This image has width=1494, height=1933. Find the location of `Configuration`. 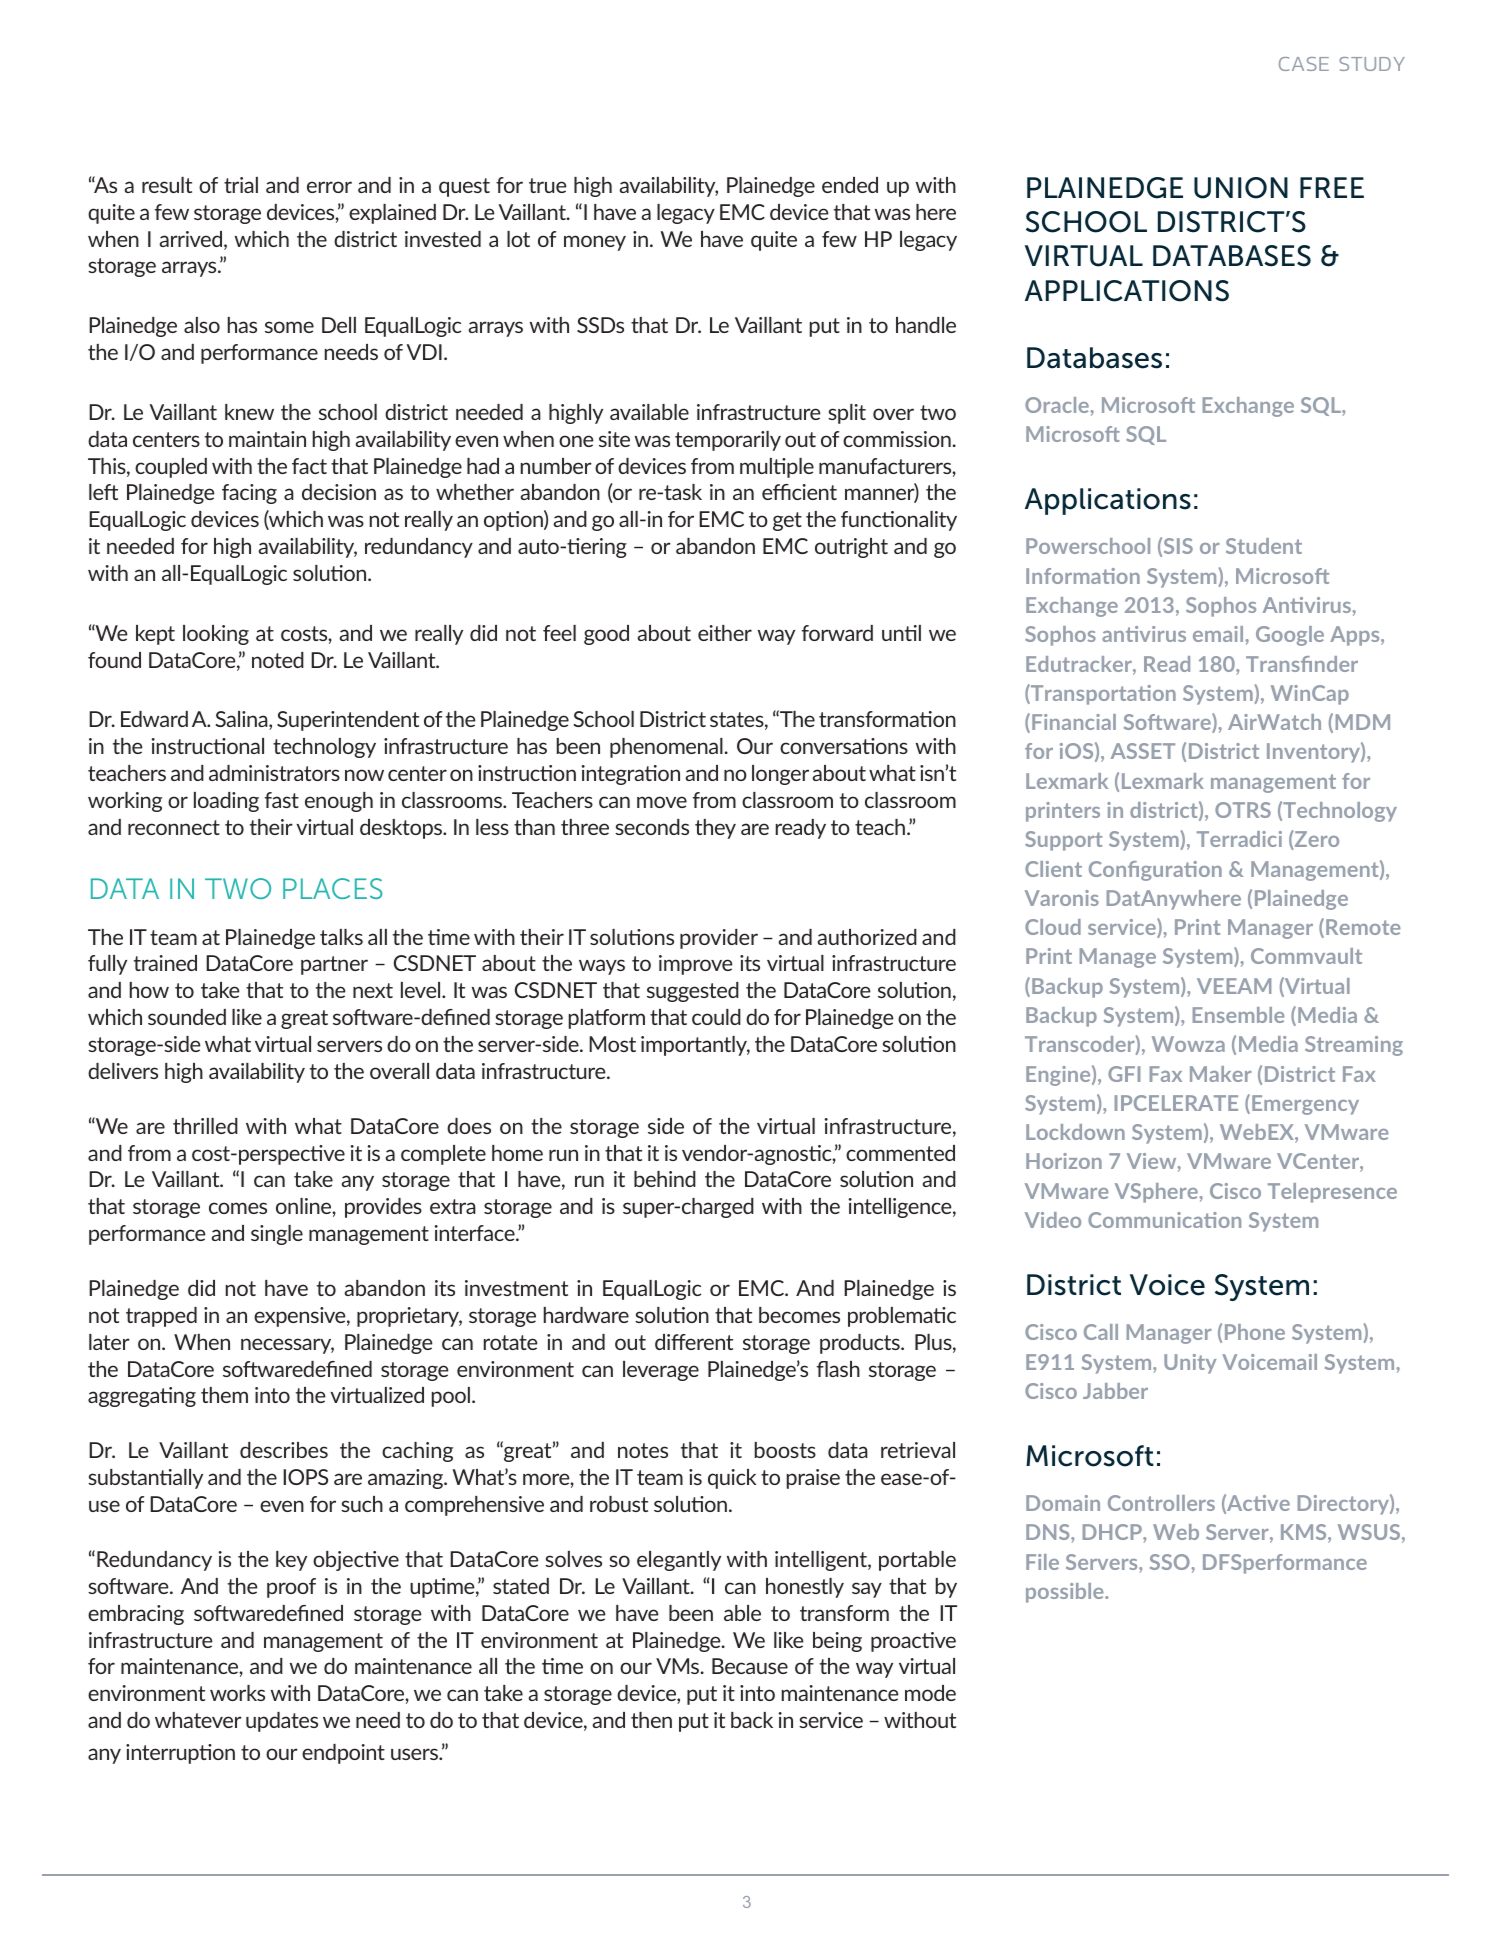

Configuration is located at coordinates (1155, 871).
